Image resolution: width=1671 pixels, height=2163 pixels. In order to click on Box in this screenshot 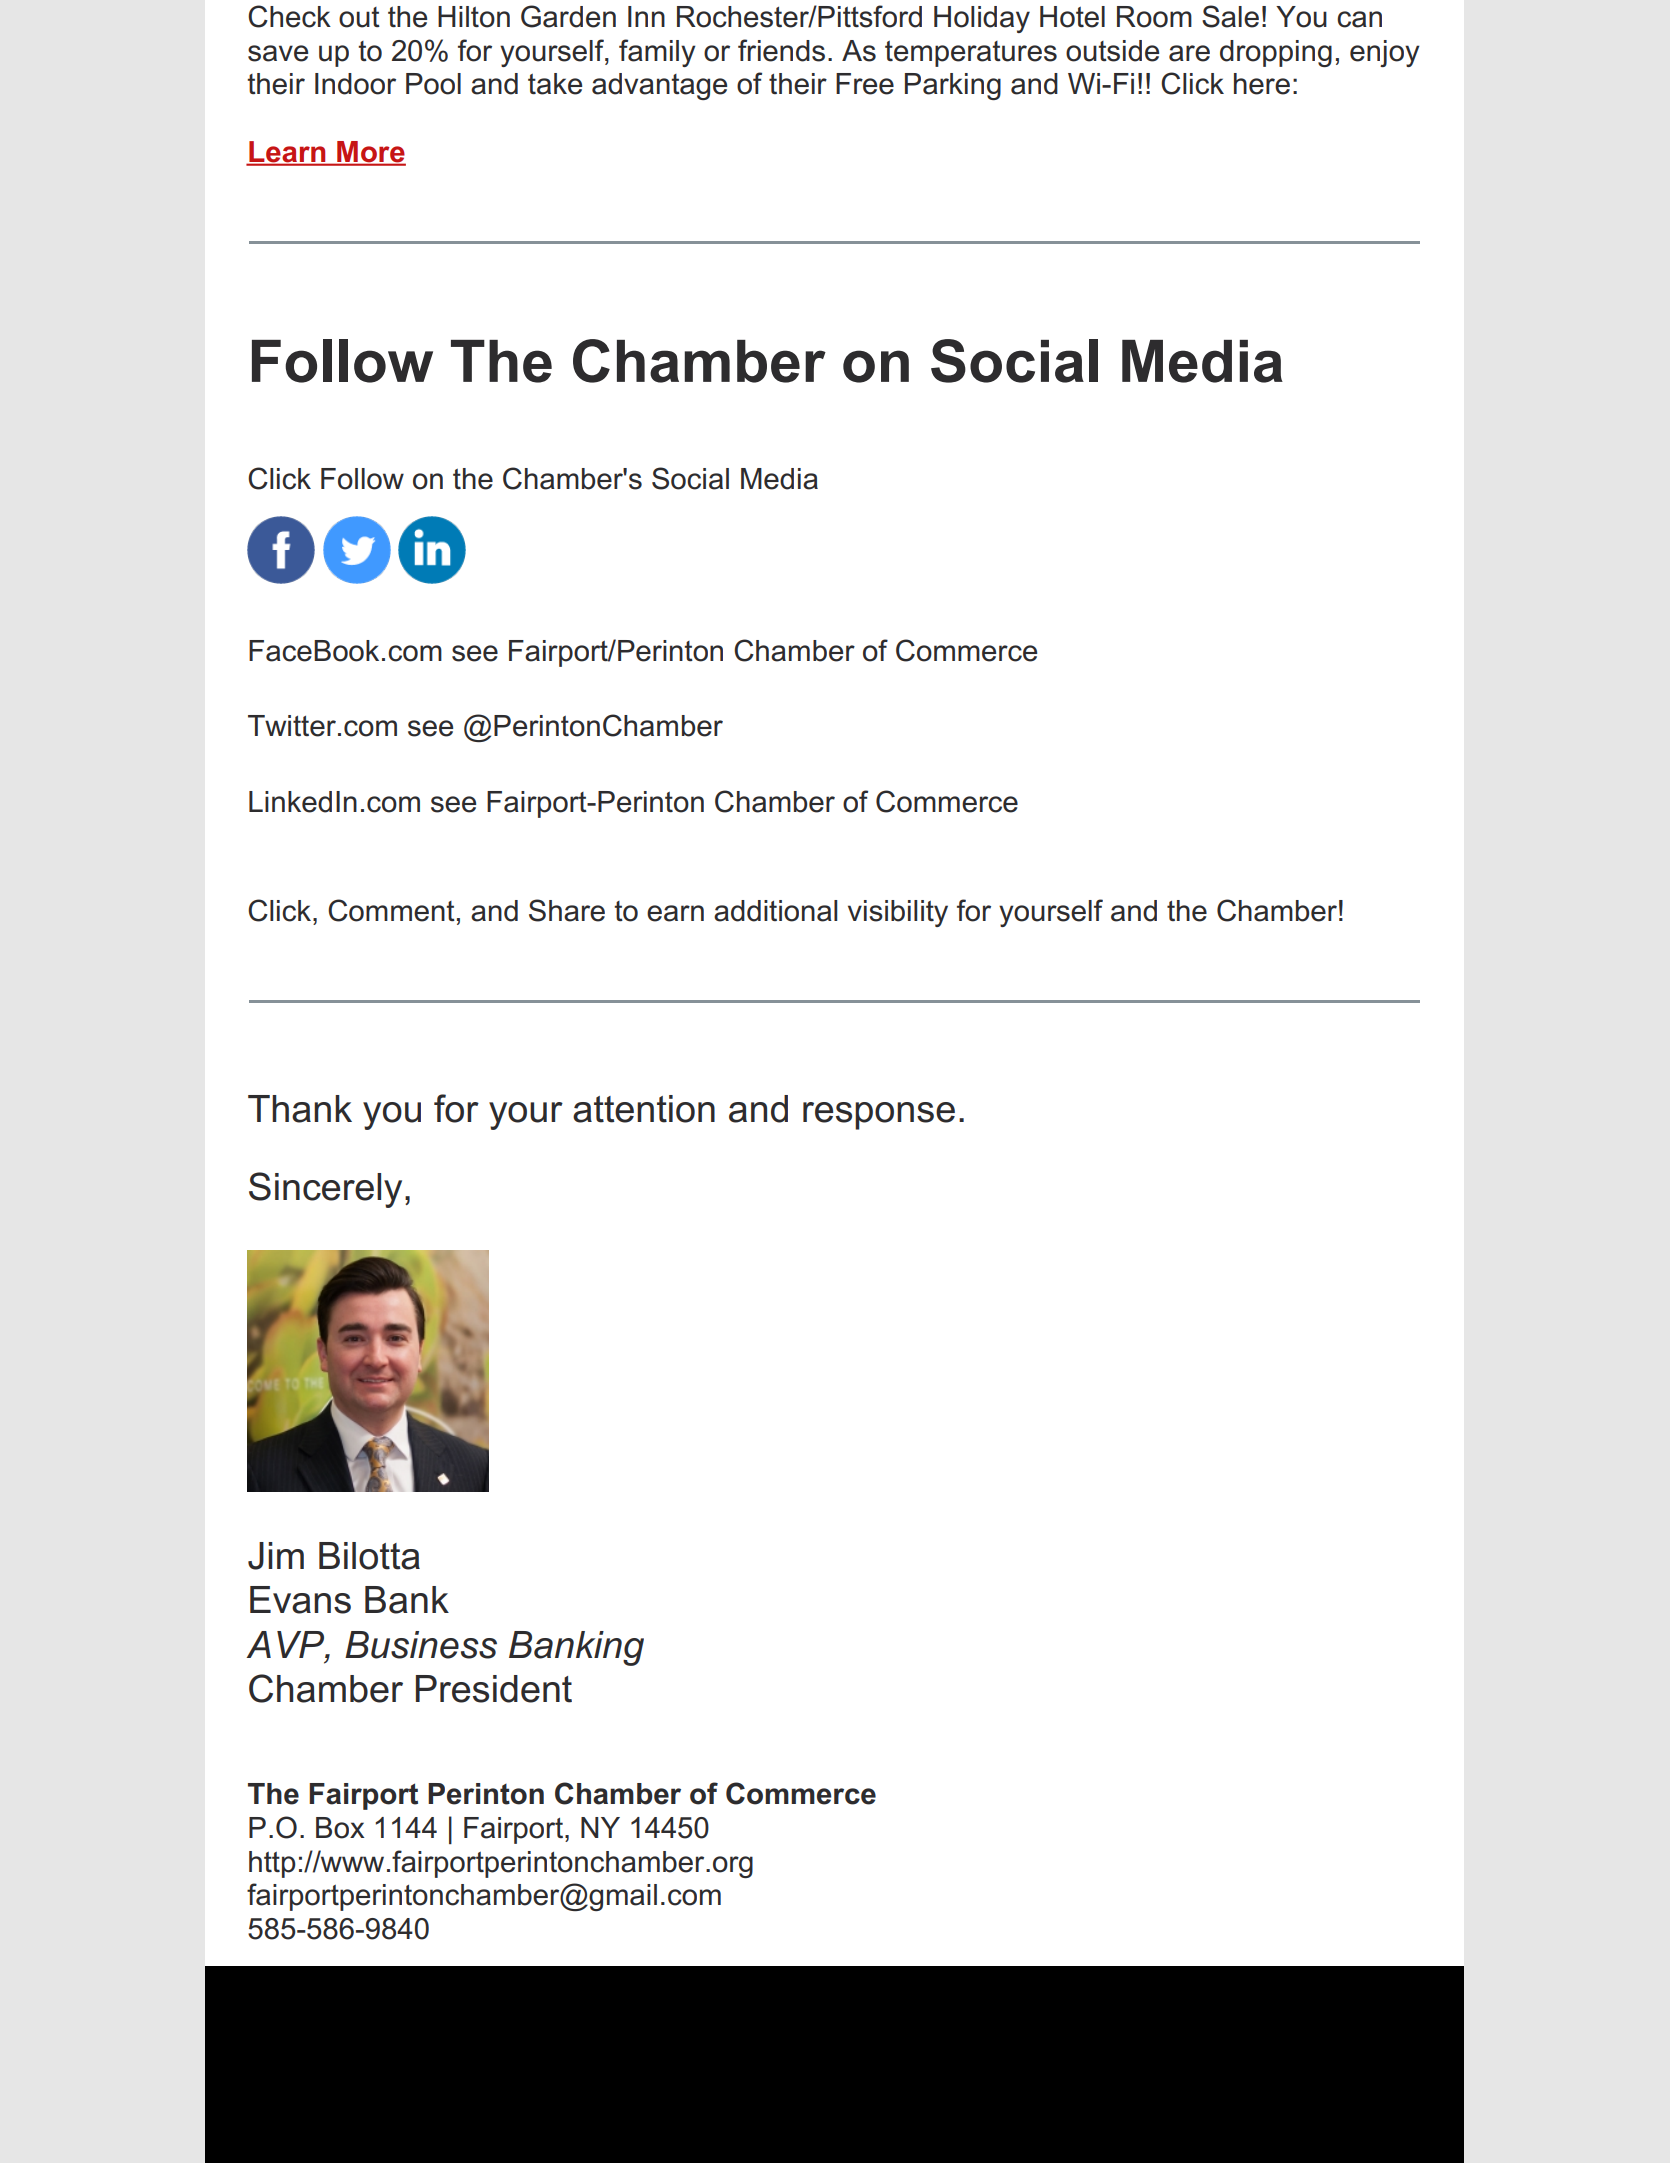, I will do `click(340, 1828)`.
